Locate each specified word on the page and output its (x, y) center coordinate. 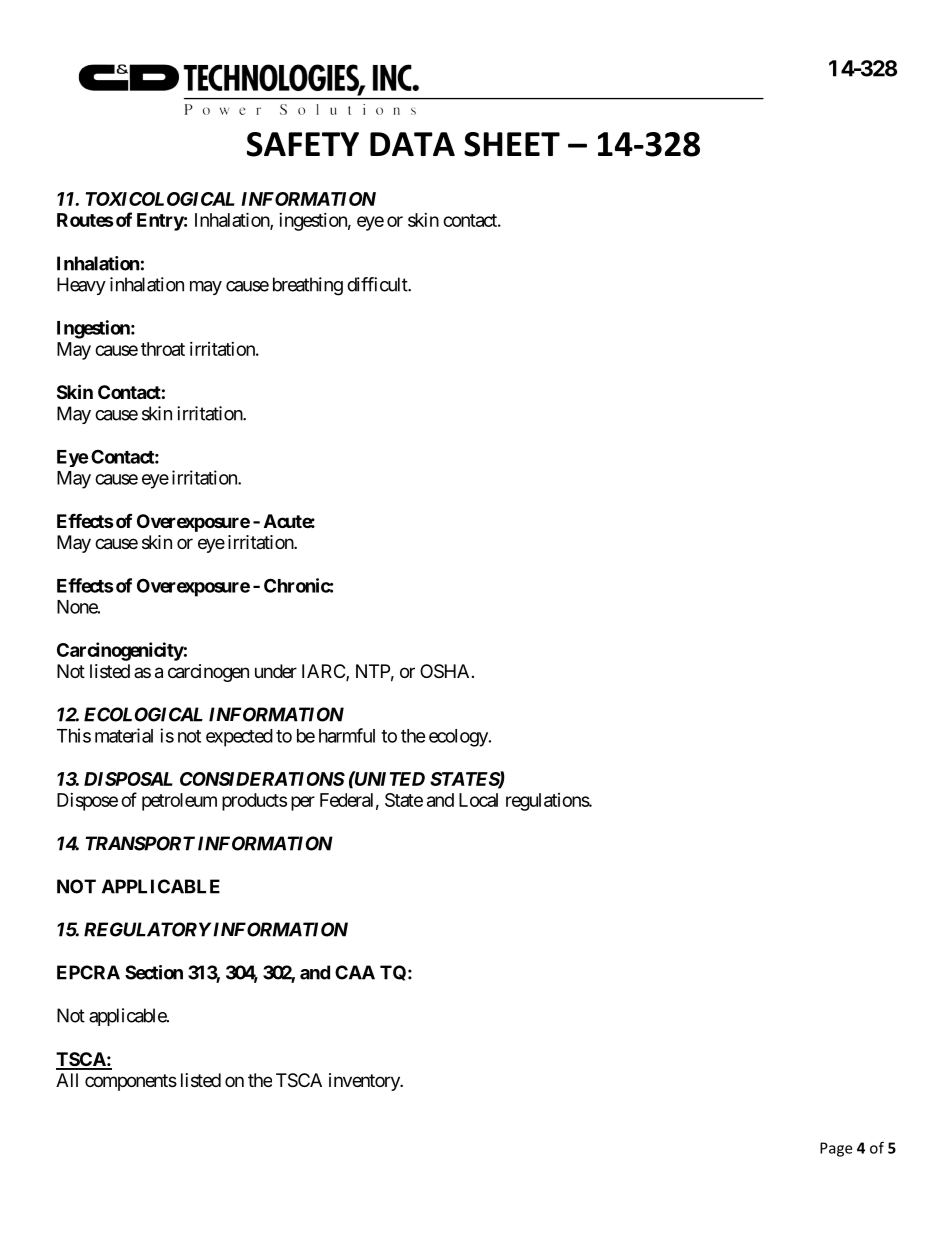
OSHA (444, 671)
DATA (412, 144)
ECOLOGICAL (143, 714)
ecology (459, 738)
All (67, 1080)
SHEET (512, 144)
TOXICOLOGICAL (160, 199)
